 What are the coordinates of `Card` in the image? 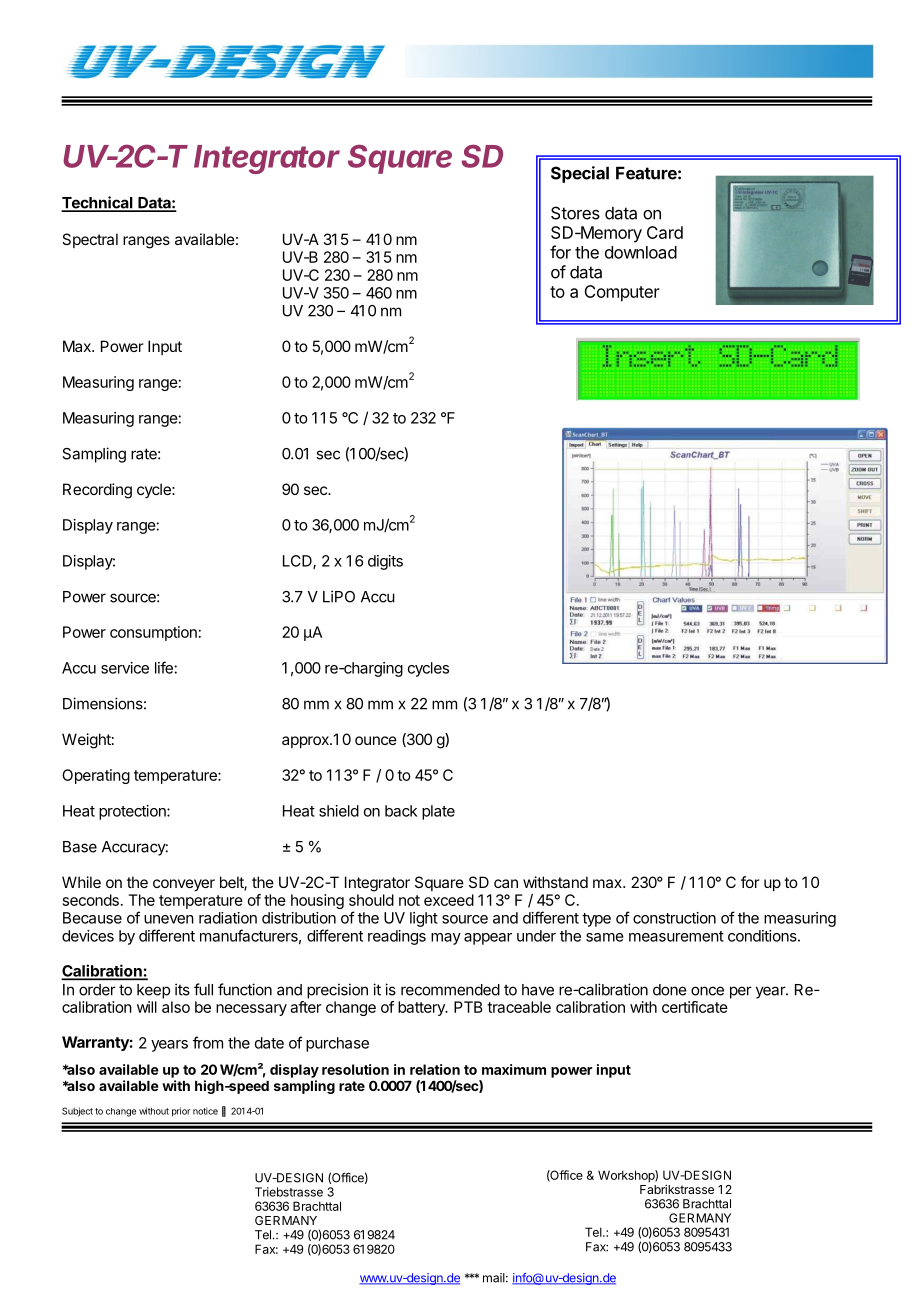 It's located at (665, 232).
